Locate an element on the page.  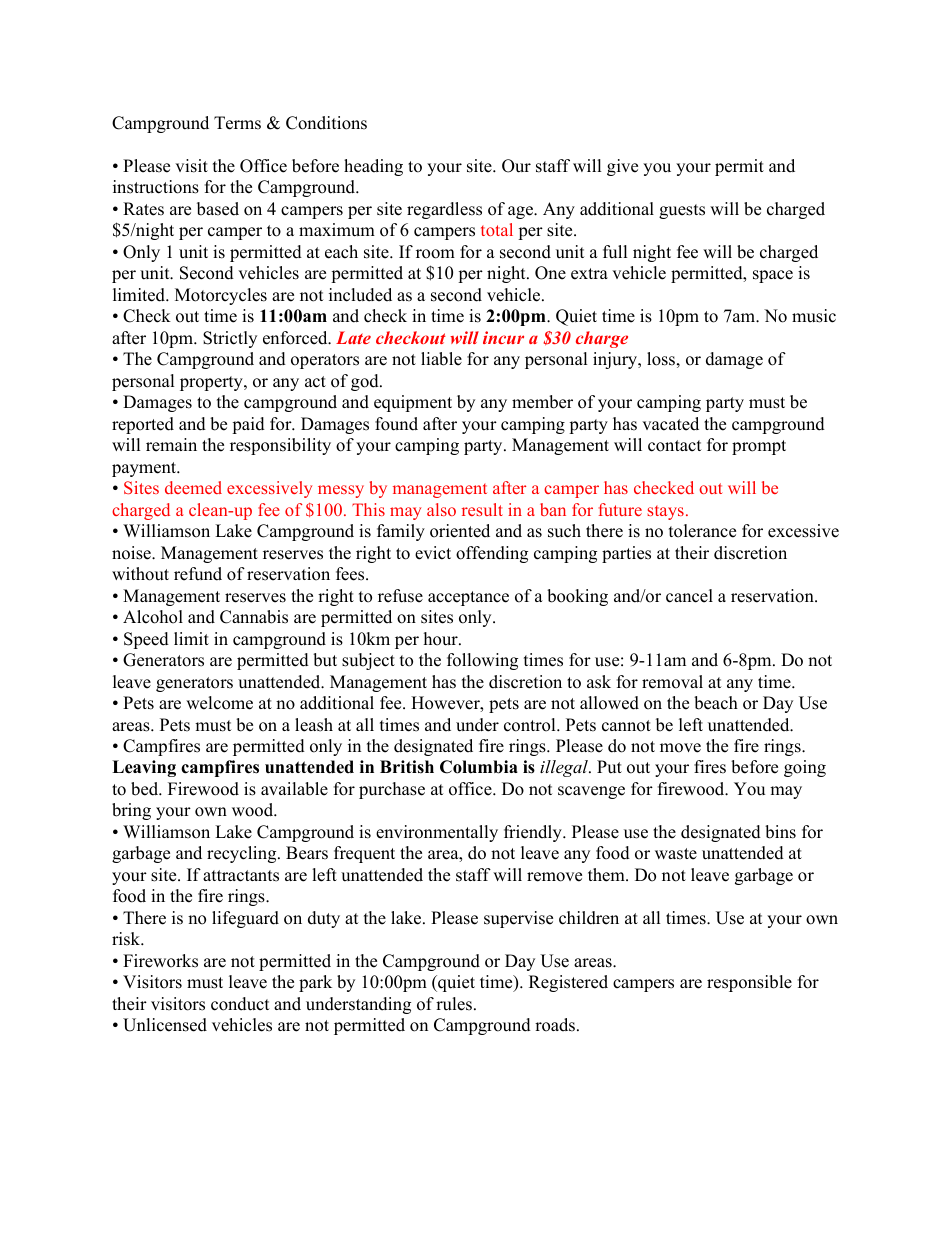
welcome is located at coordinates (219, 703).
